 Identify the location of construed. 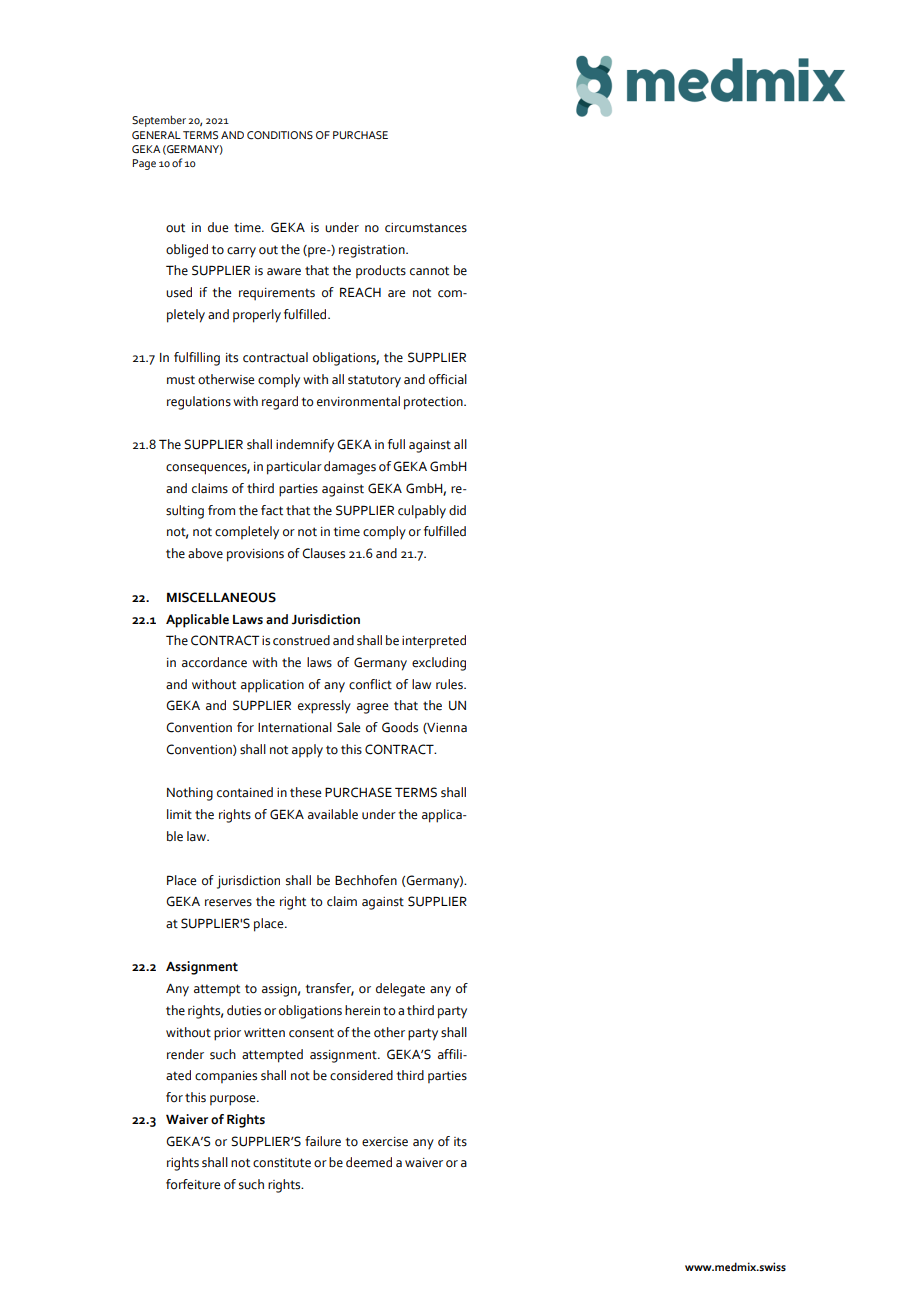
(301, 640).
